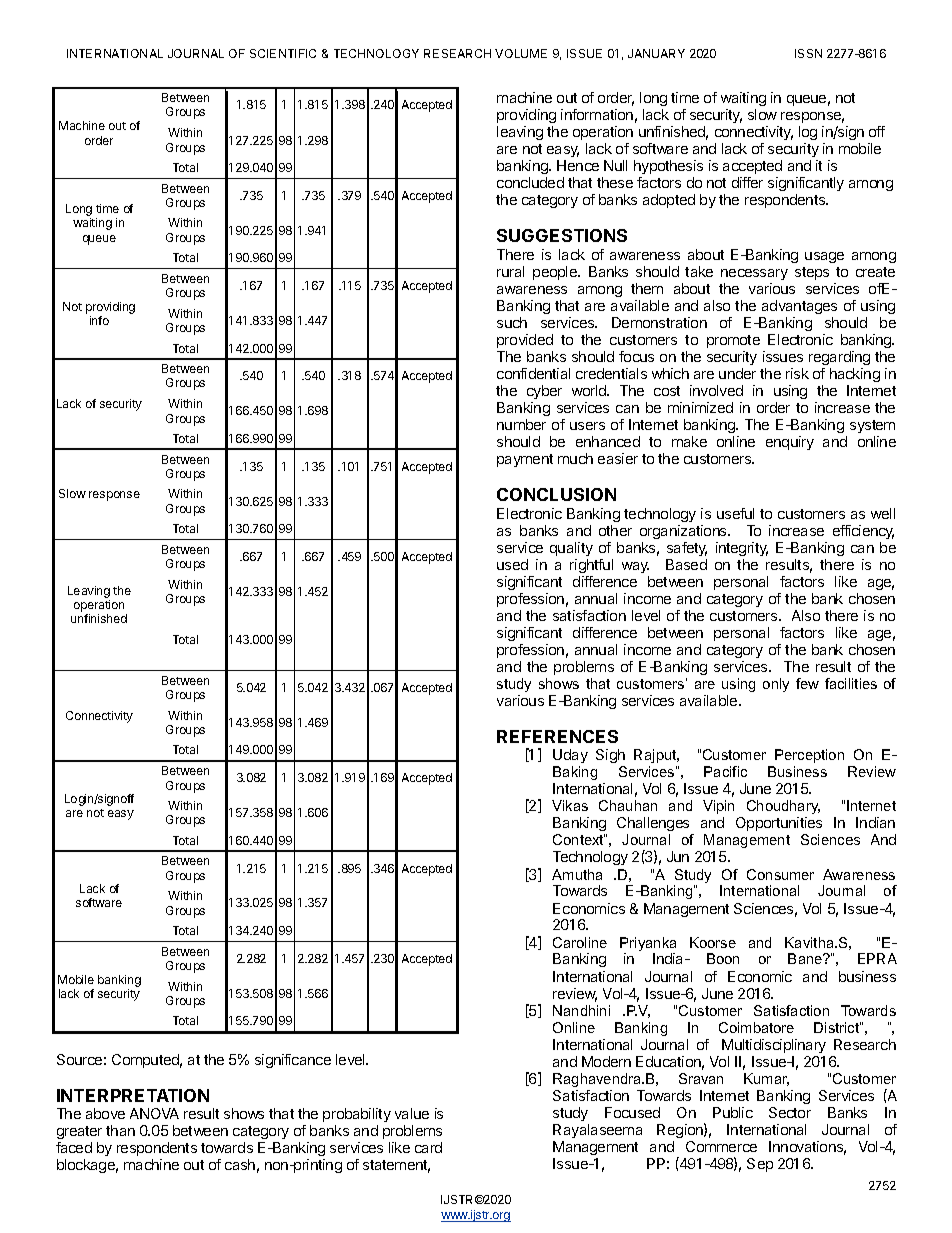 The width and height of the screenshot is (952, 1233). I want to click on CONCLUSION, so click(556, 494).
